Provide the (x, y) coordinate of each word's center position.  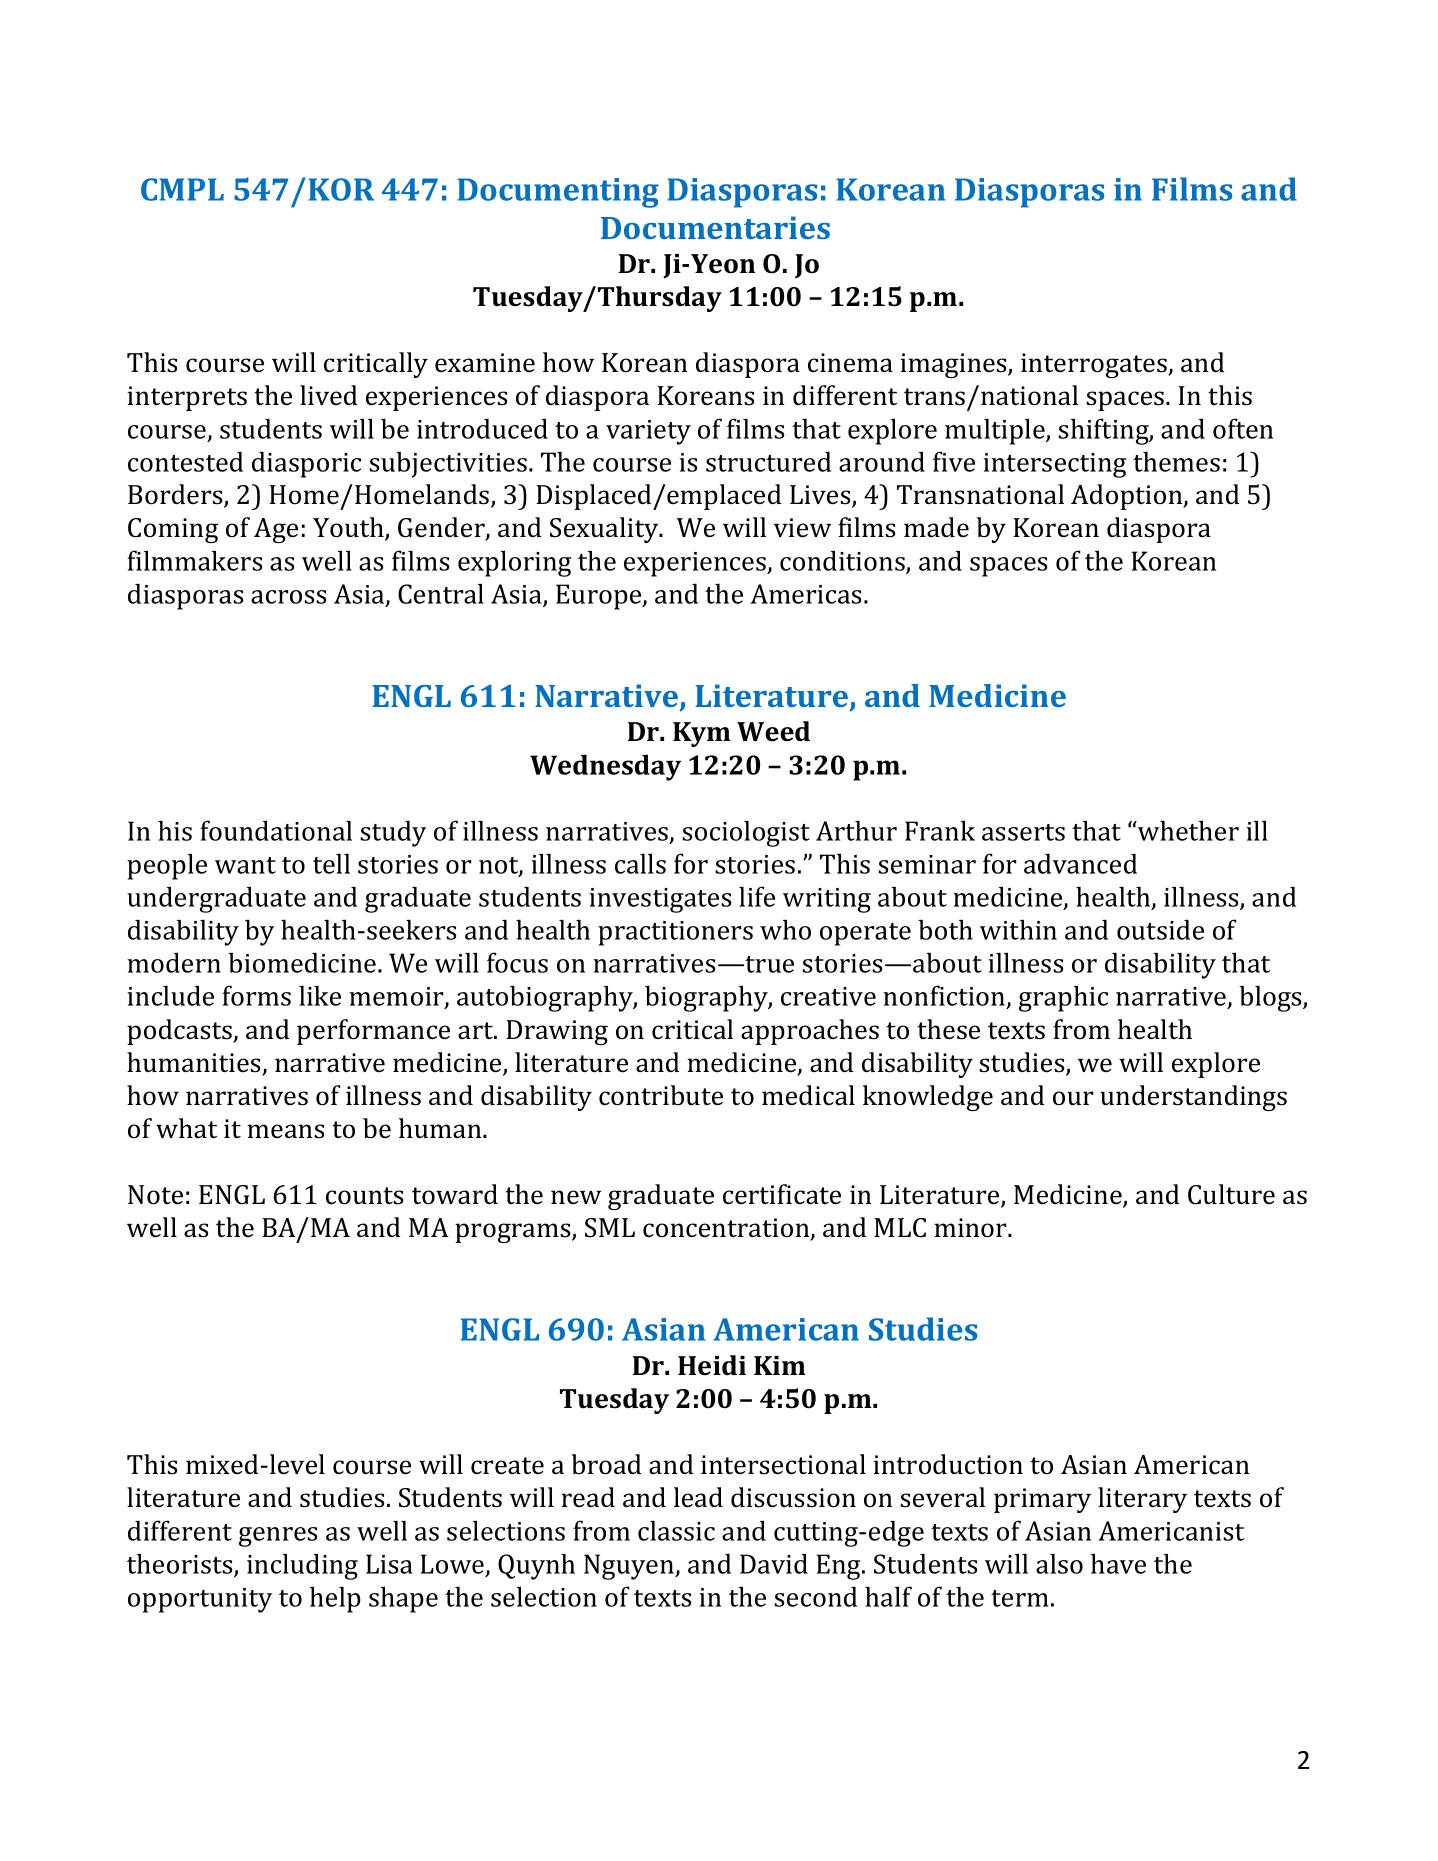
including (302, 1566)
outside (1160, 929)
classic (676, 1530)
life (757, 896)
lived (328, 395)
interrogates (1095, 365)
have (1118, 1563)
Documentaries (715, 227)
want (245, 865)
